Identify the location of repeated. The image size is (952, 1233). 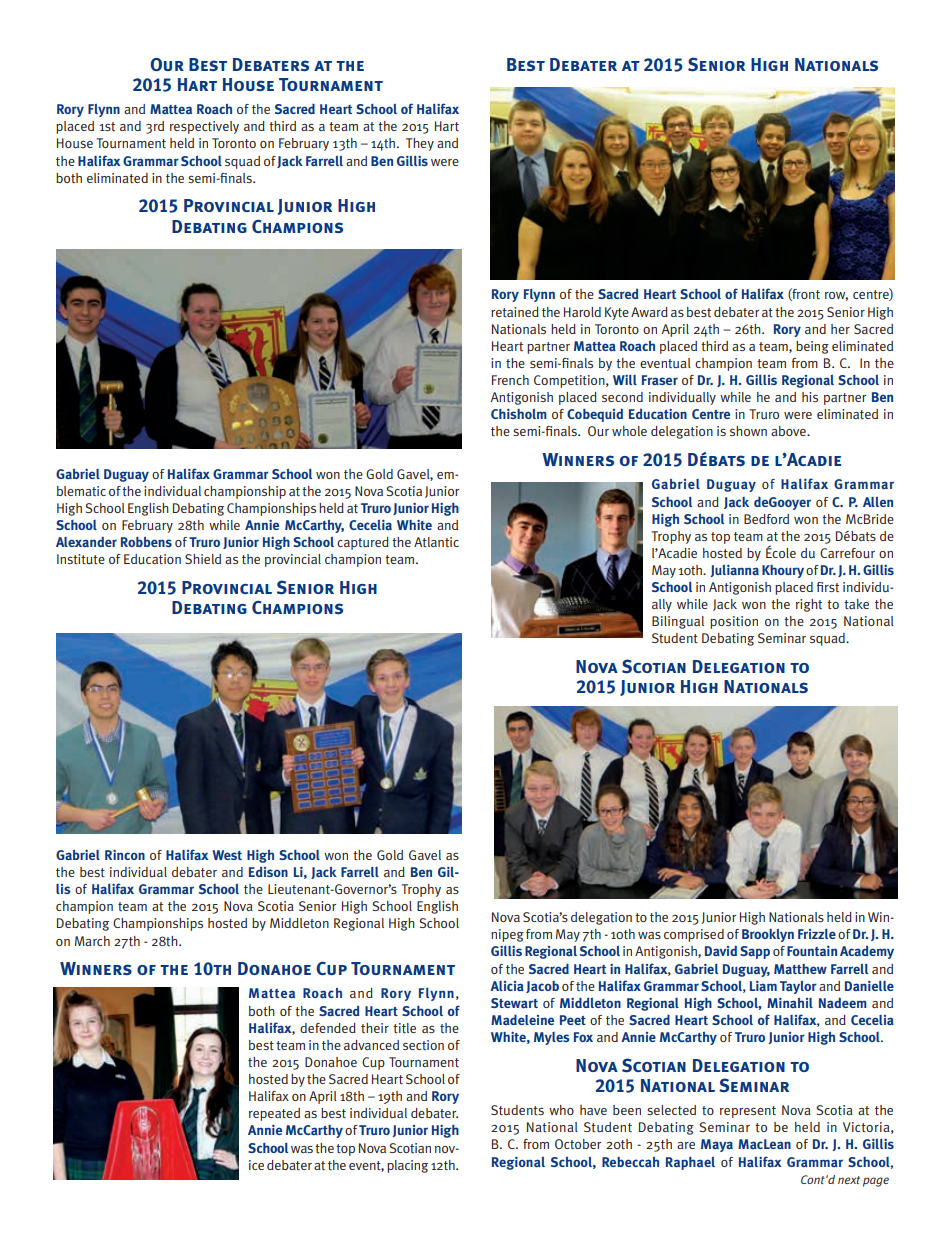
(274, 1114).
